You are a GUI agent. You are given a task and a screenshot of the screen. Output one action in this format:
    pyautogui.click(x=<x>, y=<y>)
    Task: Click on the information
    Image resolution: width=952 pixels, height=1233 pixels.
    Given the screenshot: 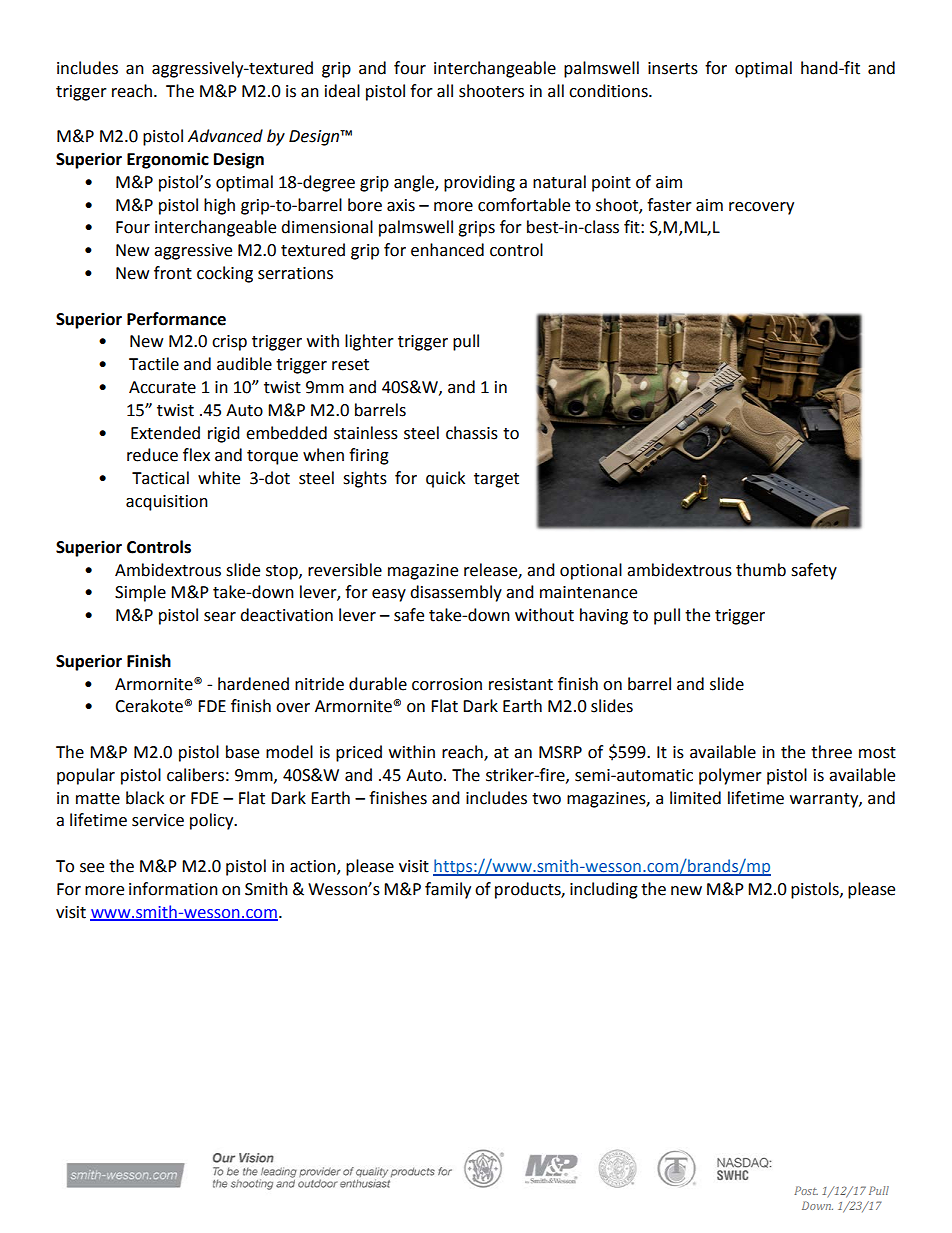 What is the action you would take?
    pyautogui.click(x=173, y=889)
